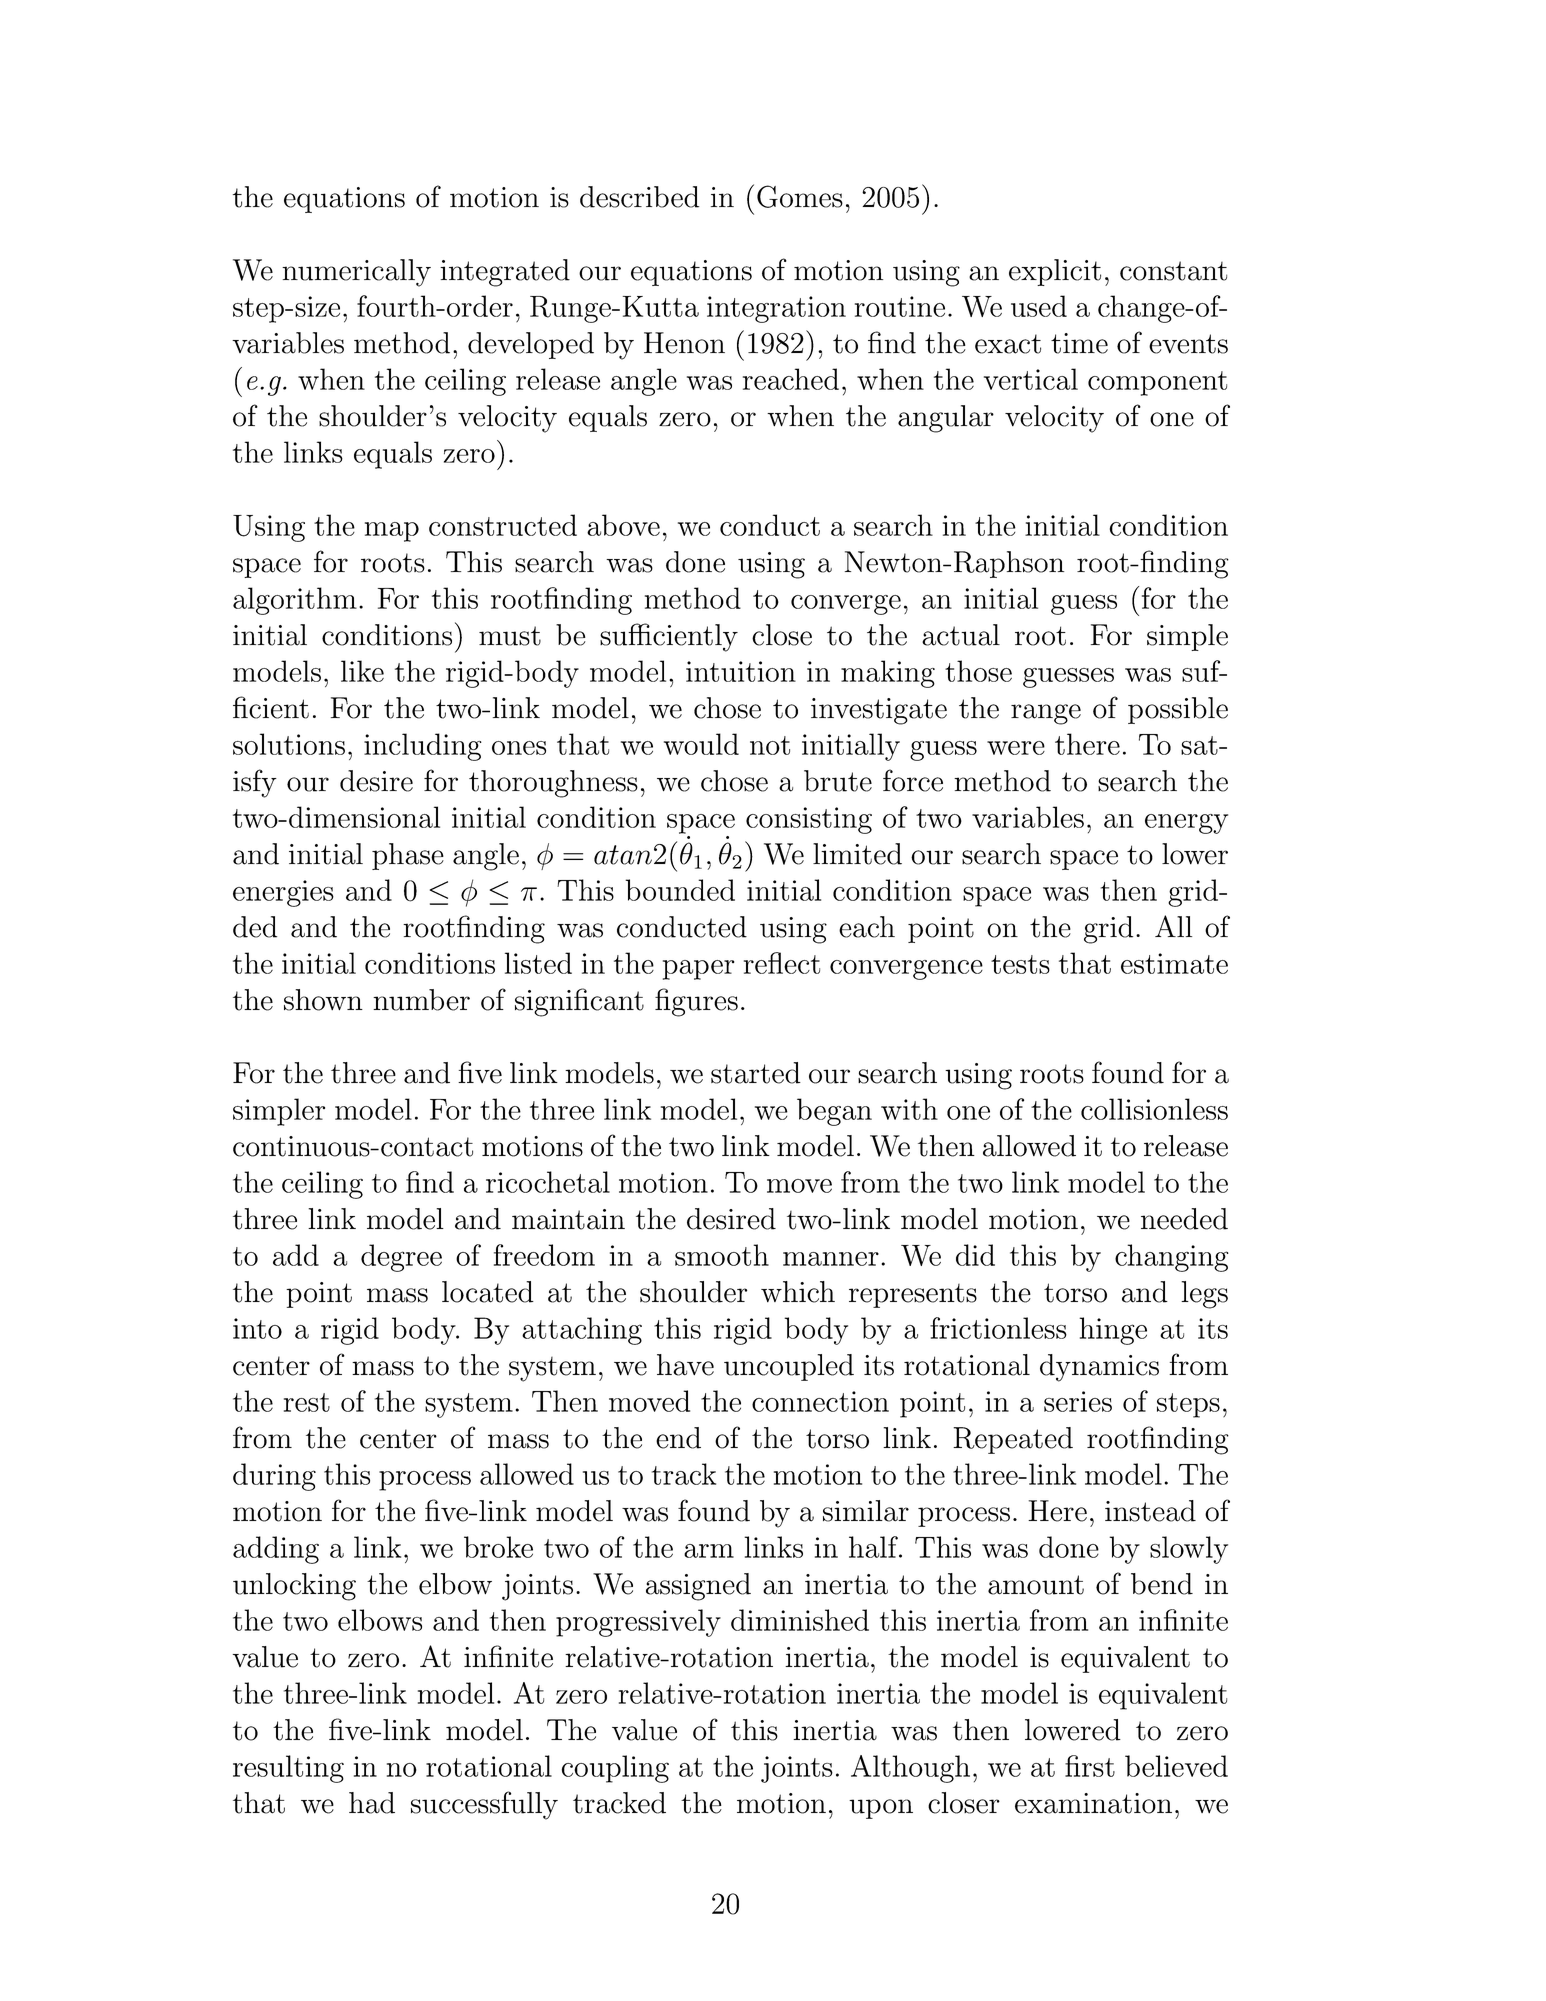 The height and width of the page is (2001, 1546). Describe the element at coordinates (323, 1000) in the page. I see `shown` at that location.
